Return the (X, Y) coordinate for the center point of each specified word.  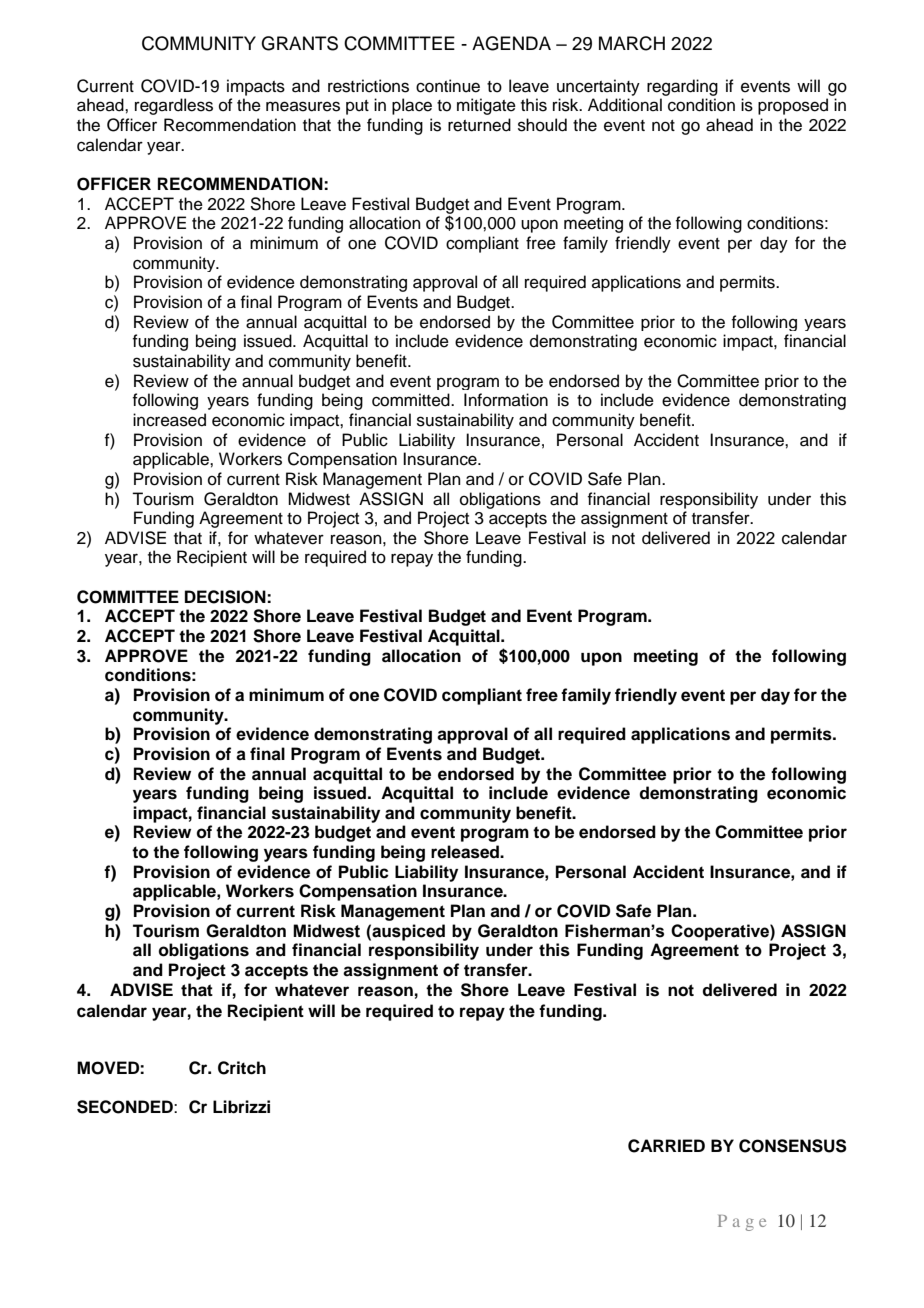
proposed (793, 106)
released (466, 852)
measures (303, 106)
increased (169, 420)
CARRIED (666, 1146)
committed (412, 400)
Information (506, 400)
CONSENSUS (793, 1146)
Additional (625, 105)
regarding (682, 87)
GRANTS (299, 43)
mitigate (486, 106)
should (542, 125)
